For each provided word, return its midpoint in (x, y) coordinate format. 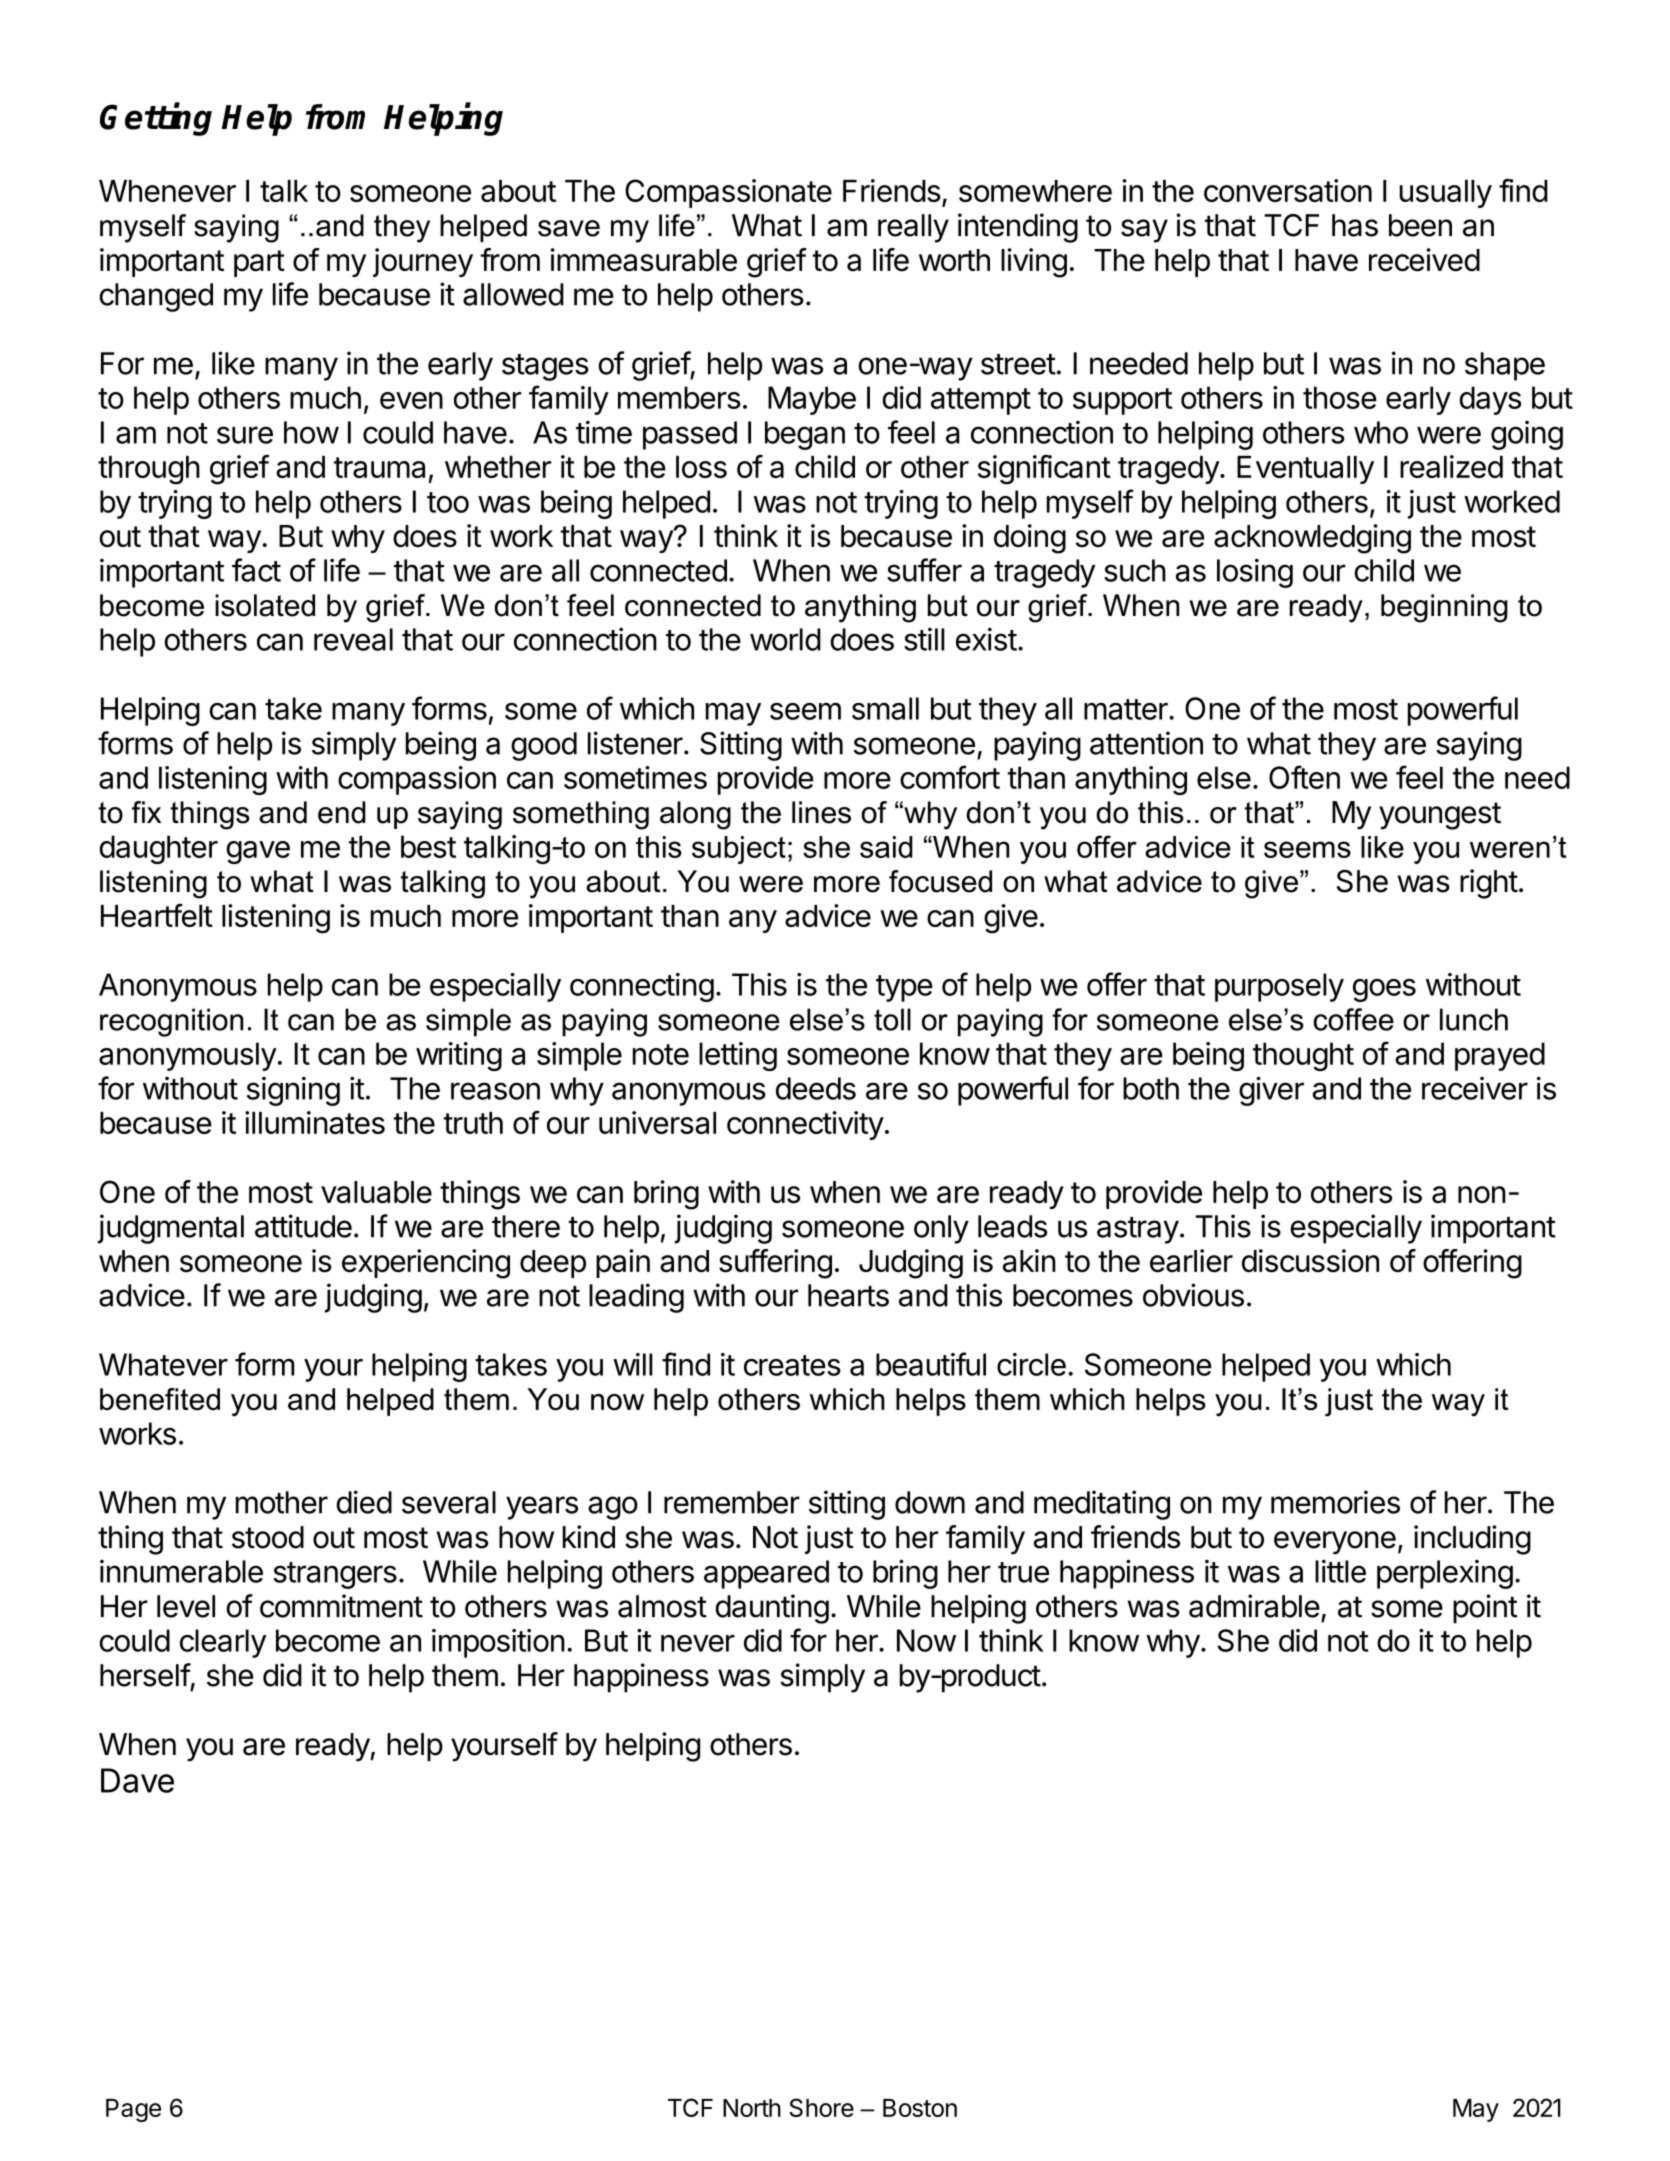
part (259, 263)
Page (133, 2110)
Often (1304, 777)
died (364, 1502)
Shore (821, 2107)
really (913, 228)
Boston (920, 2108)
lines (821, 812)
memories (1335, 1502)
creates (792, 1365)
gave (258, 852)
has (1355, 225)
